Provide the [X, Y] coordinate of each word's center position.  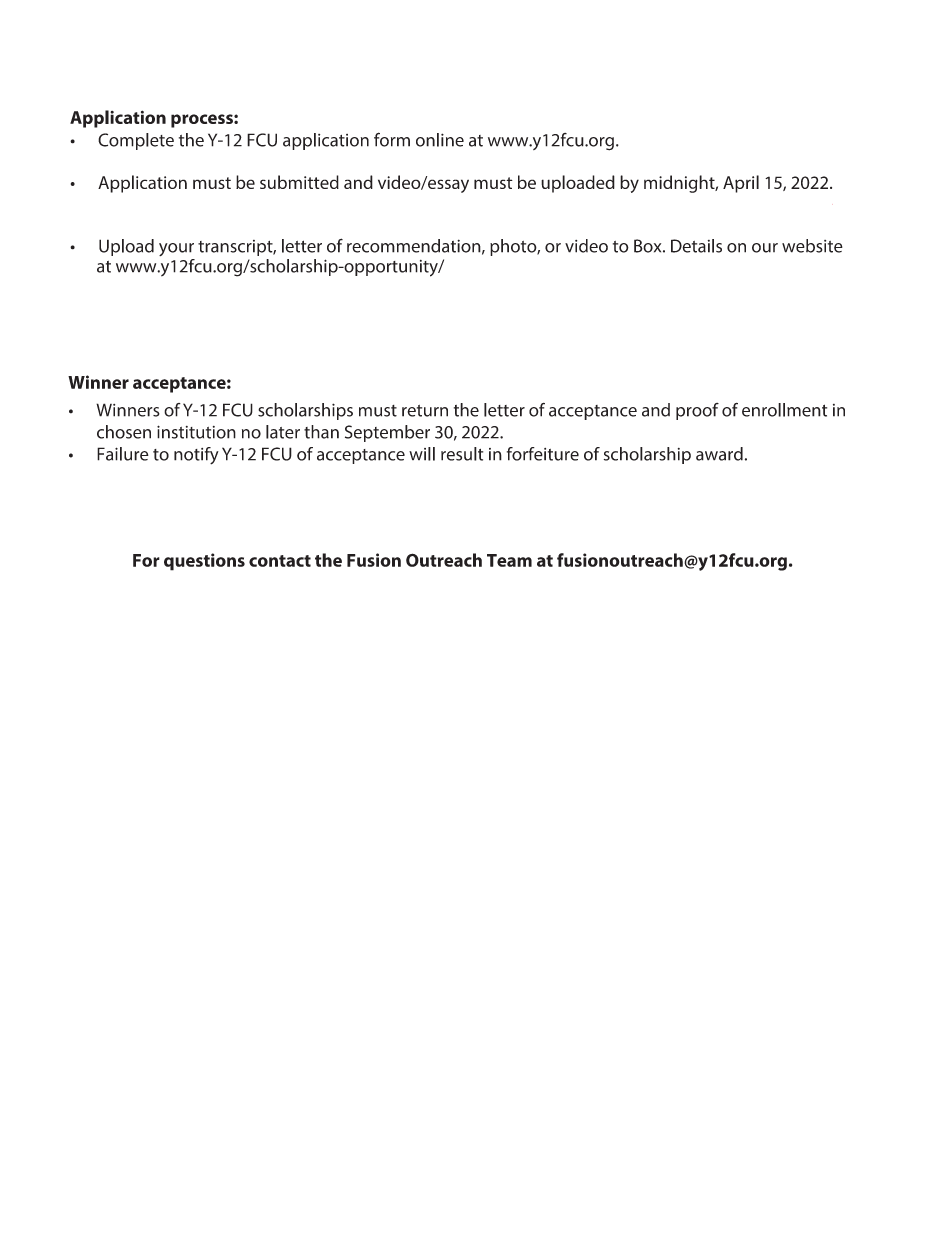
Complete [136, 141]
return [425, 411]
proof [697, 411]
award [719, 454]
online [440, 140]
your [176, 249]
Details [696, 246]
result [462, 454]
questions [204, 562]
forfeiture [543, 454]
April [741, 184]
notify [196, 456]
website [812, 246]
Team [509, 560]
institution [196, 432]
